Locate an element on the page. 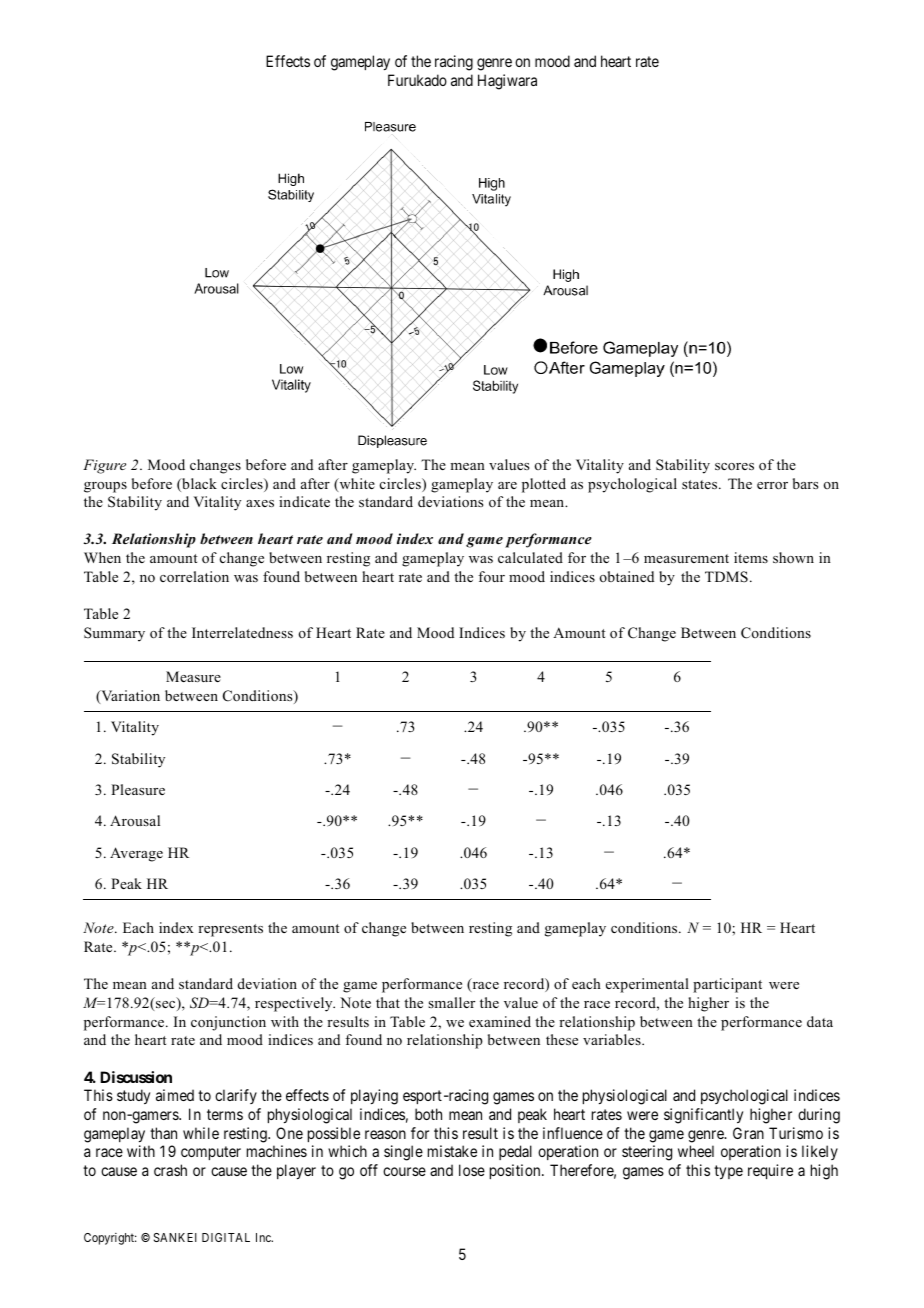  plotted is located at coordinates (544, 485).
